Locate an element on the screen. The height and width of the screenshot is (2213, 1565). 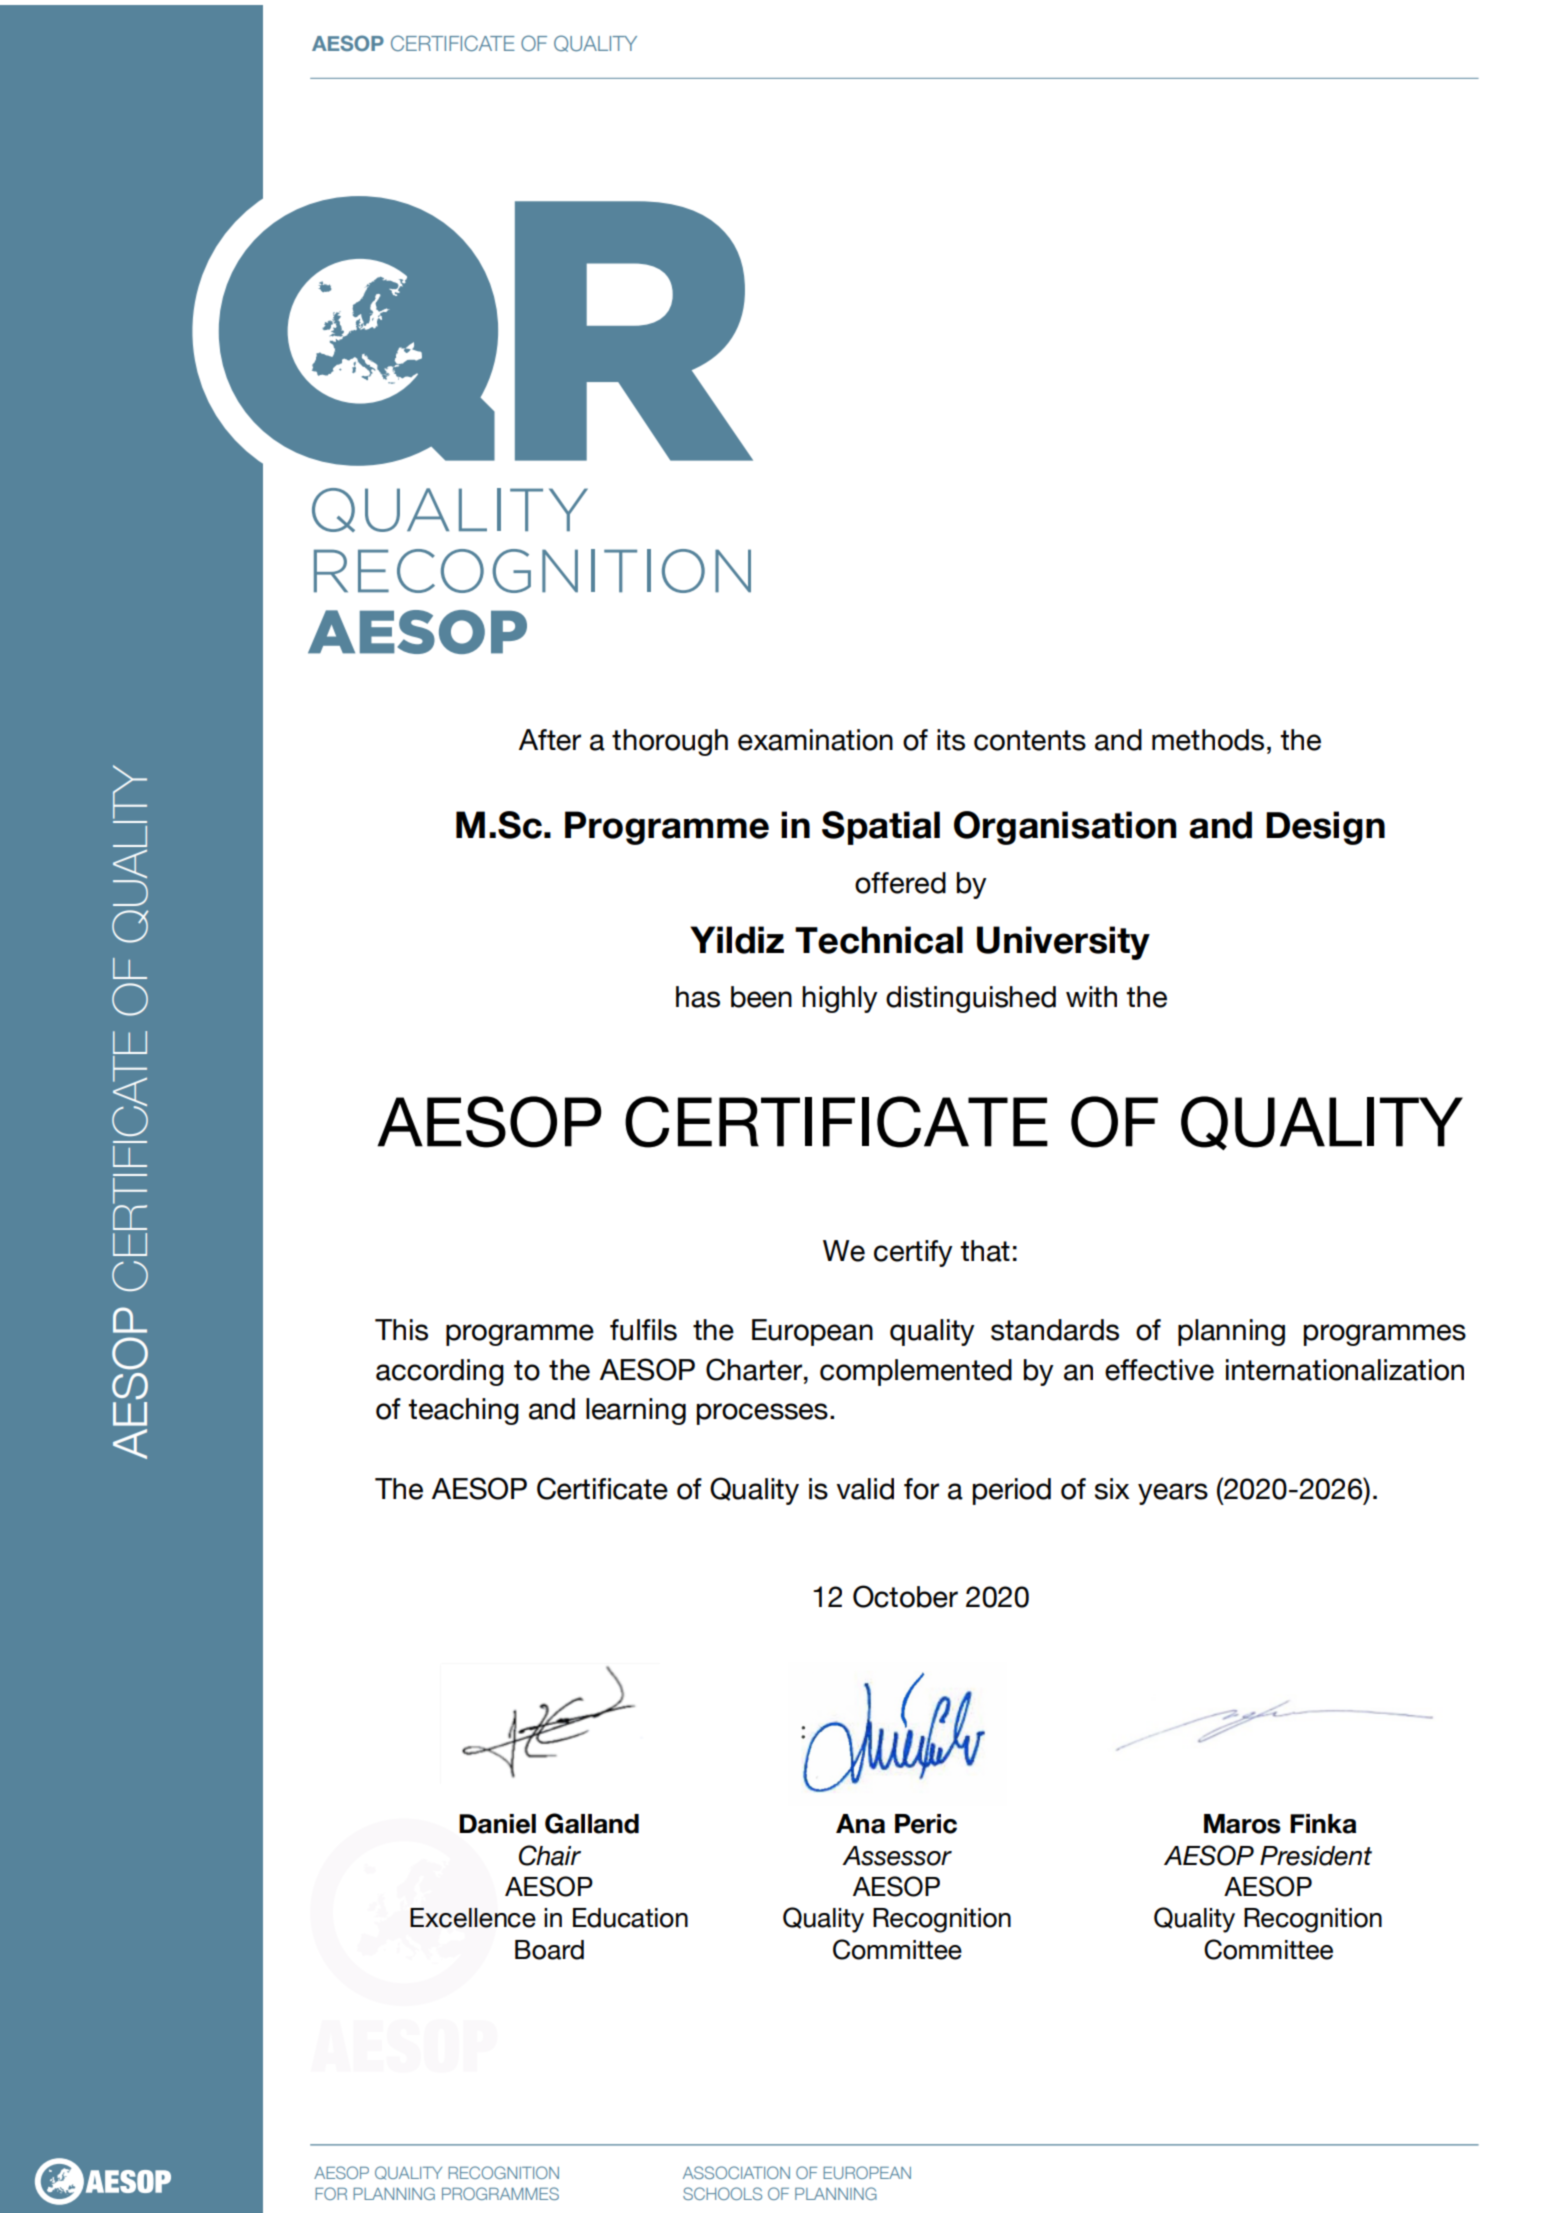
methods is located at coordinates (1208, 740).
